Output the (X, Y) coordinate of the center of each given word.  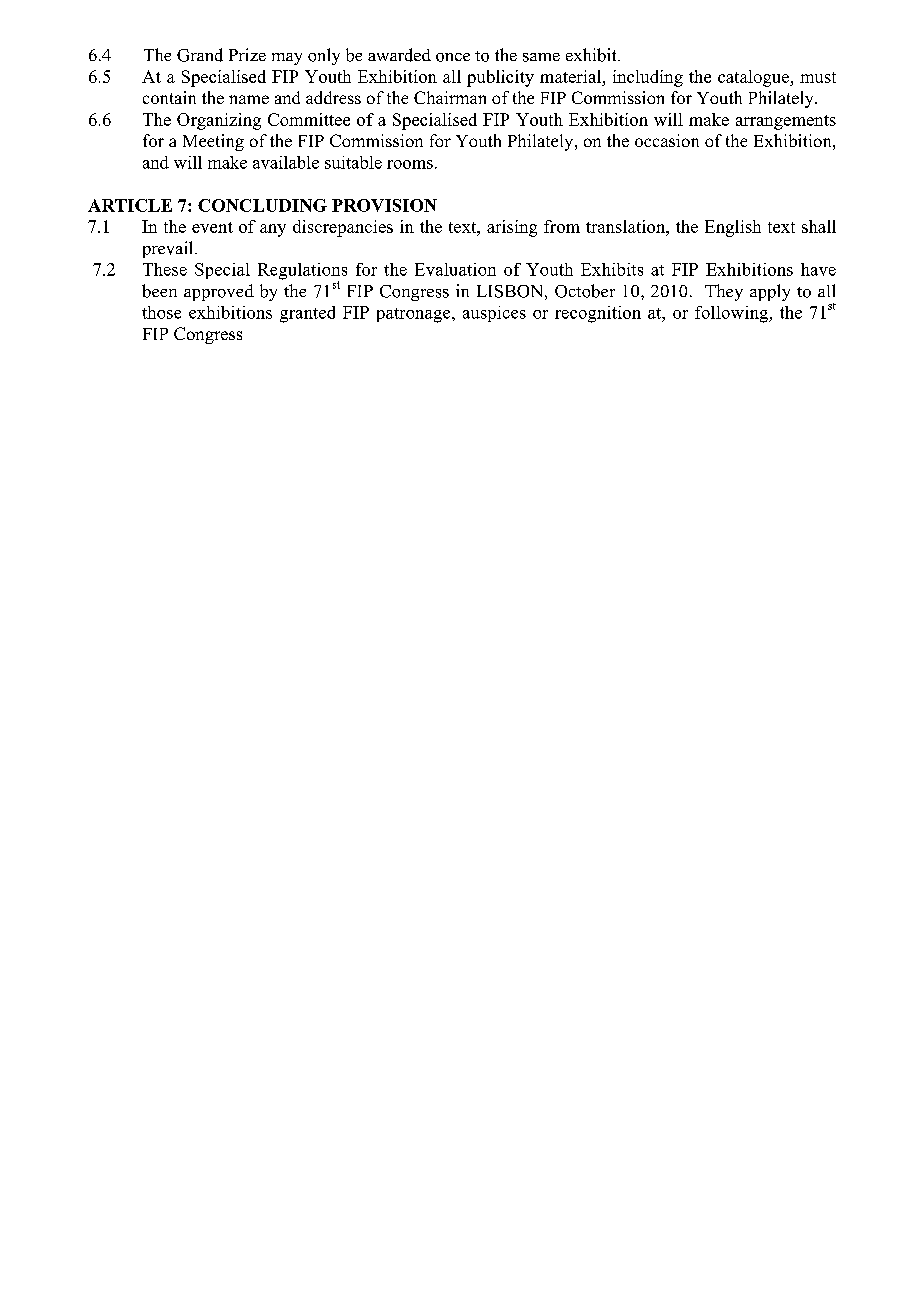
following (732, 314)
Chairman (450, 97)
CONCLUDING (262, 205)
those (161, 312)
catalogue (754, 78)
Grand (200, 55)
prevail (169, 249)
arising (512, 228)
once (453, 57)
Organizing (219, 121)
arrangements (786, 122)
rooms (410, 164)
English (733, 228)
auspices (494, 314)
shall (819, 226)
